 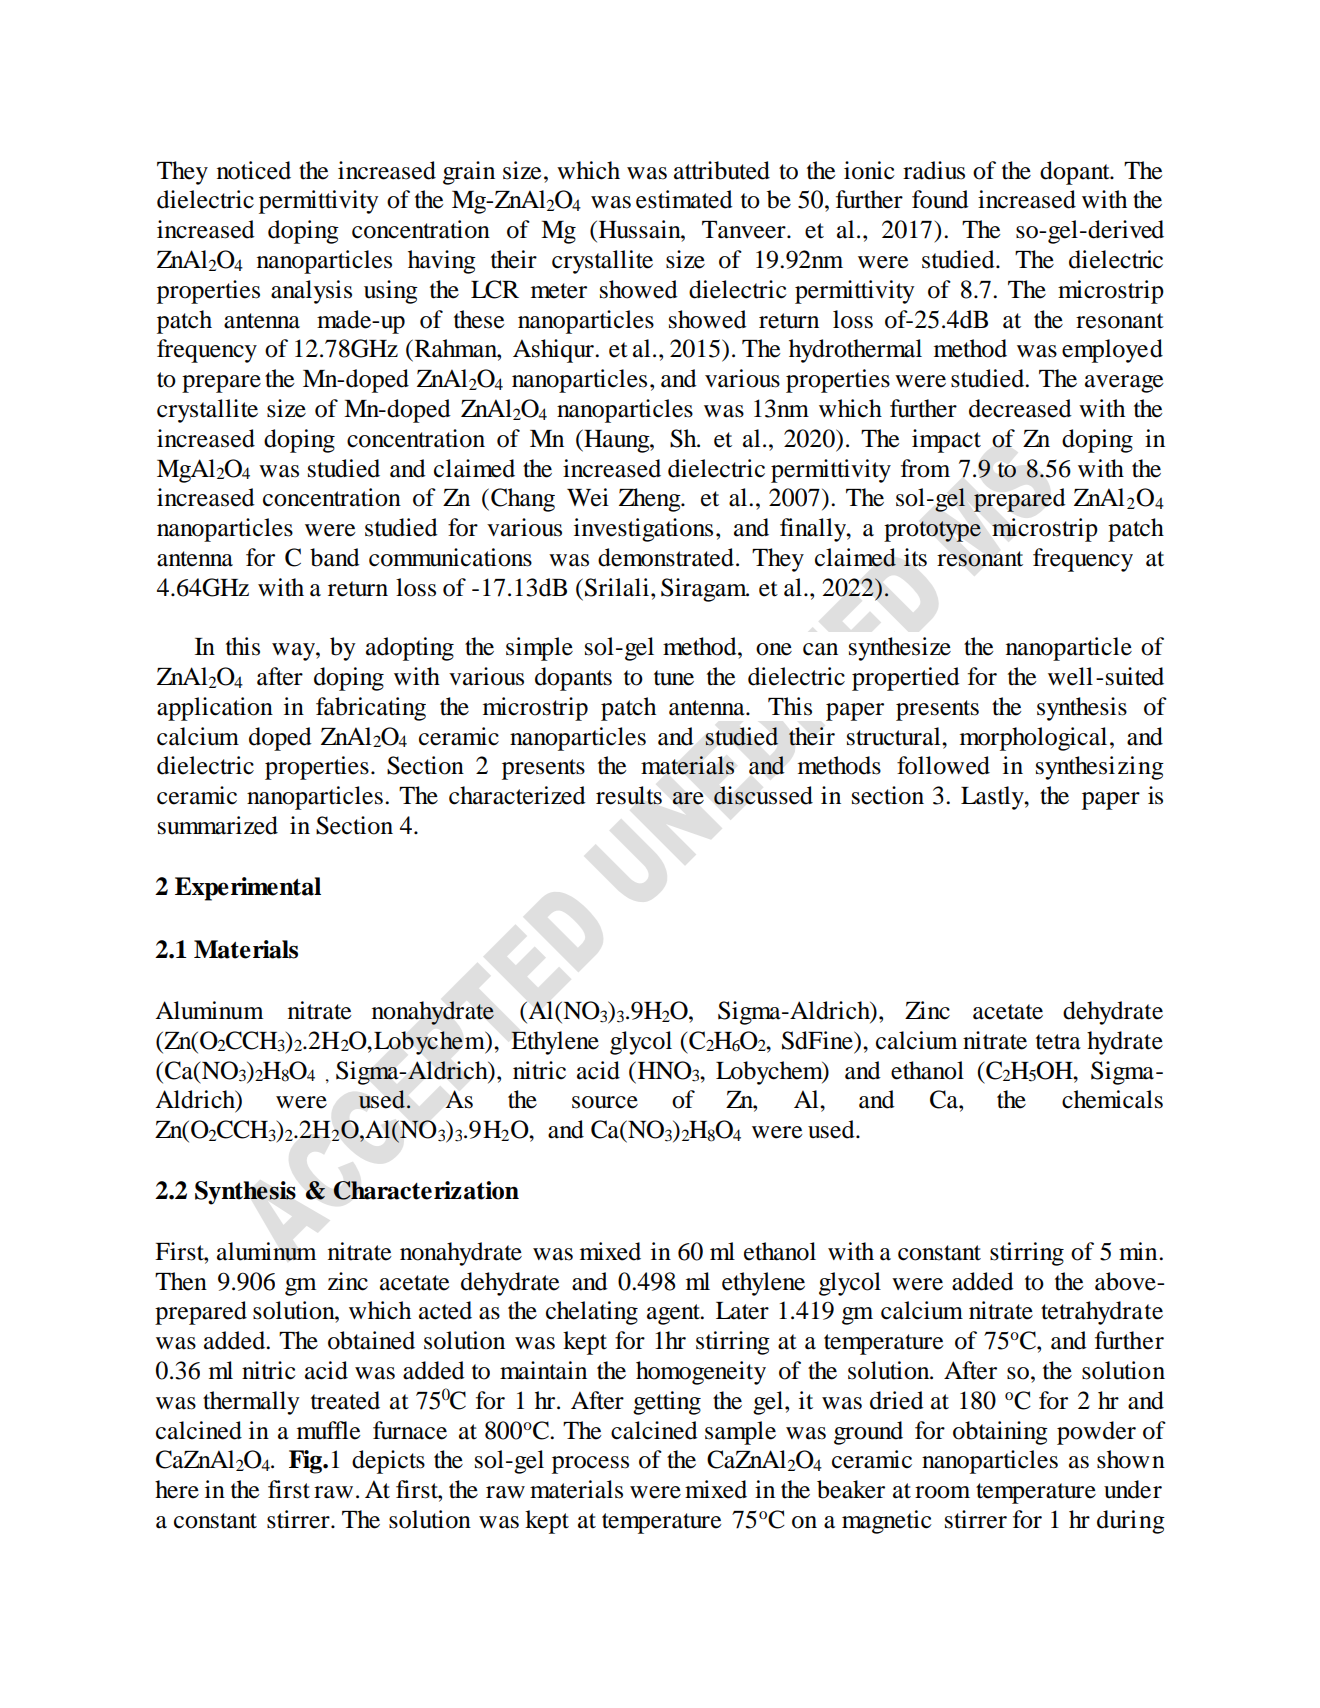 What do you see at coordinates (674, 678) in the screenshot?
I see `tune` at bounding box center [674, 678].
